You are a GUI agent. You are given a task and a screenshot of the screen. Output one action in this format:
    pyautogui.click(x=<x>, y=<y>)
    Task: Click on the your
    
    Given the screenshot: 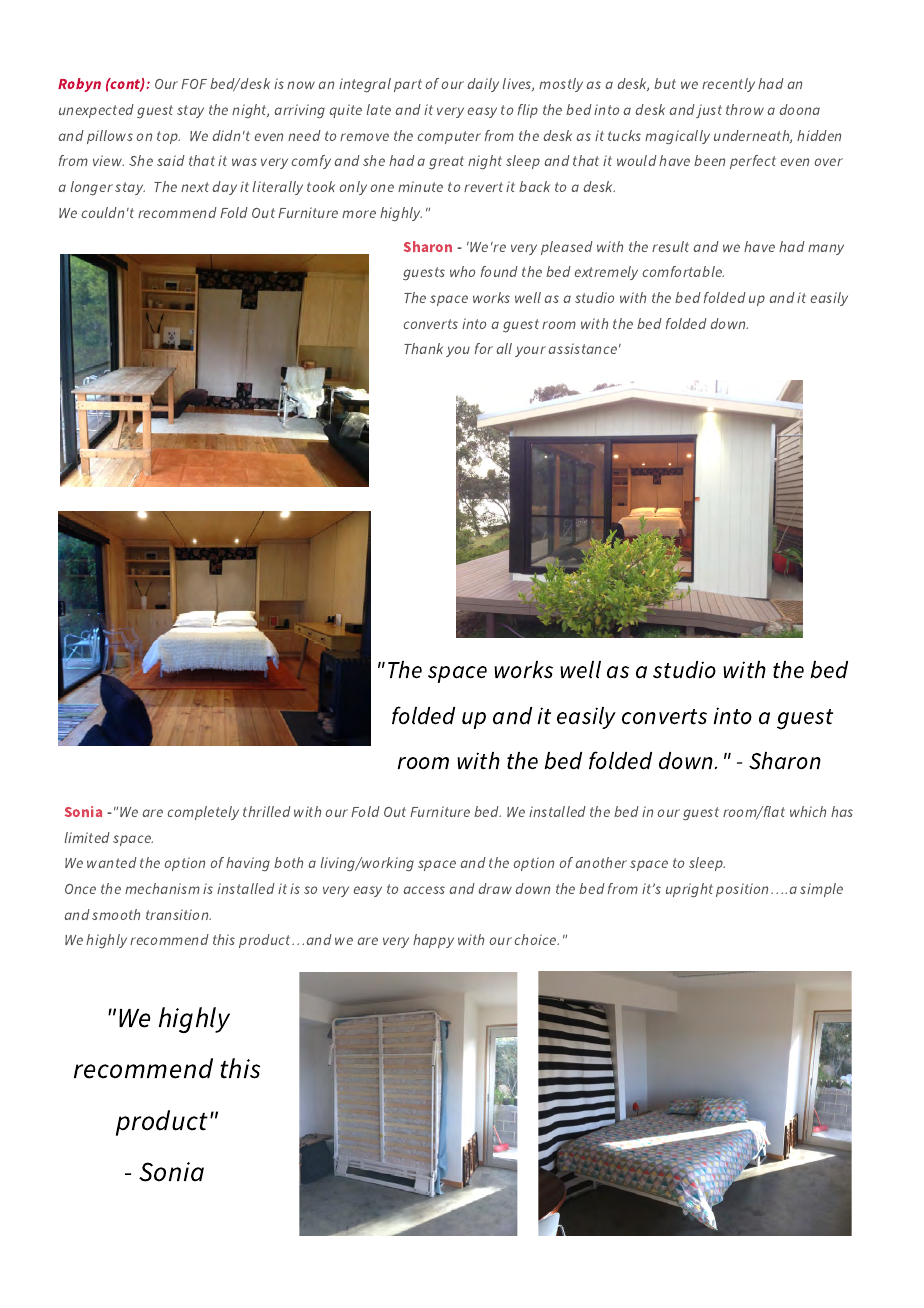 What is the action you would take?
    pyautogui.click(x=530, y=351)
